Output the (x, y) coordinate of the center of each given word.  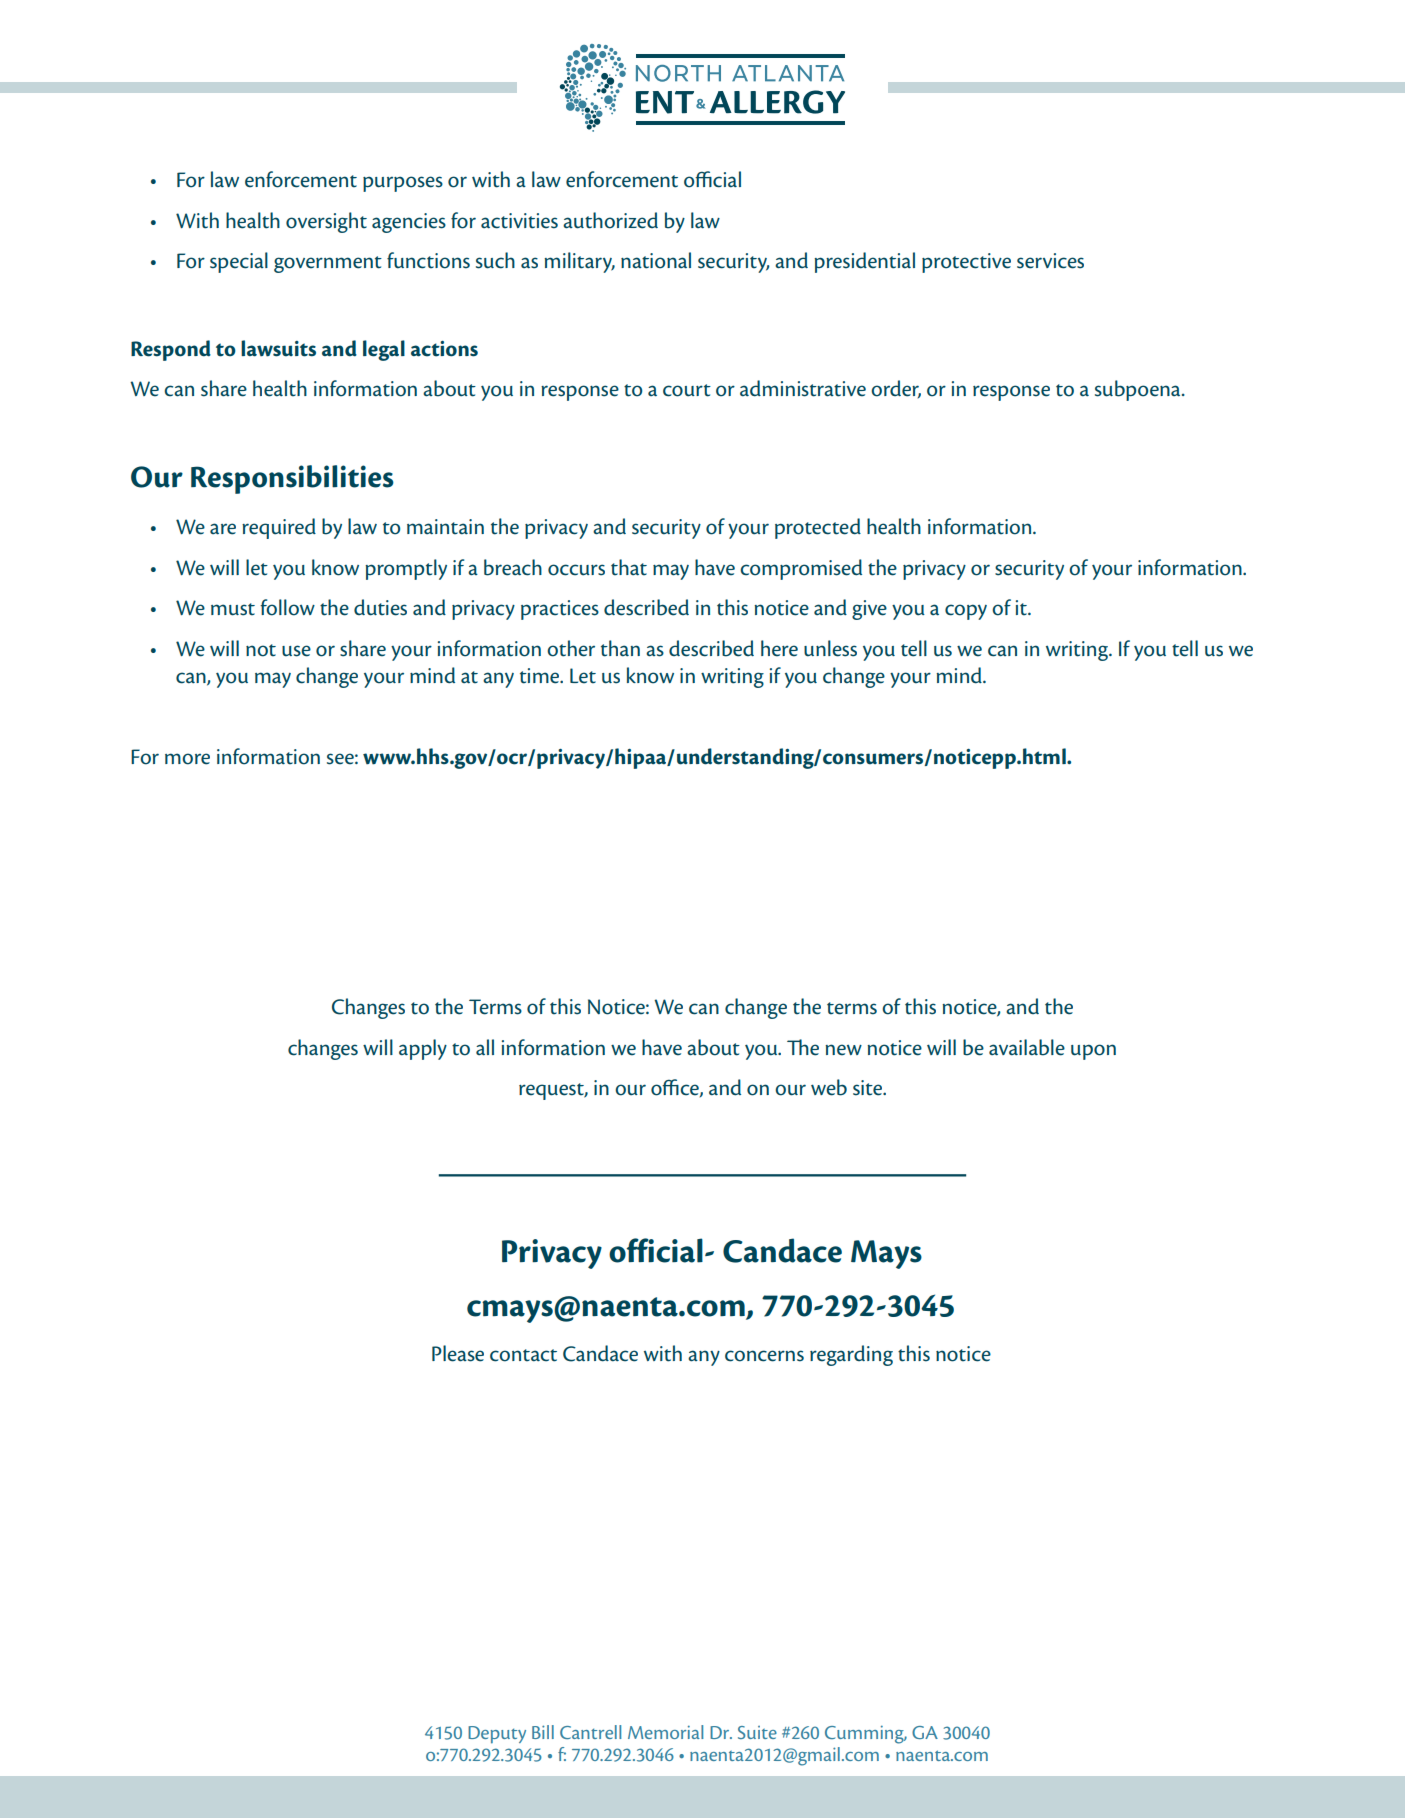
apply (423, 1049)
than (620, 648)
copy (966, 612)
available (1027, 1047)
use (296, 651)
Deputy (497, 1735)
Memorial (666, 1732)
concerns (764, 1356)
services (1050, 261)
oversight (326, 222)
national (656, 260)
